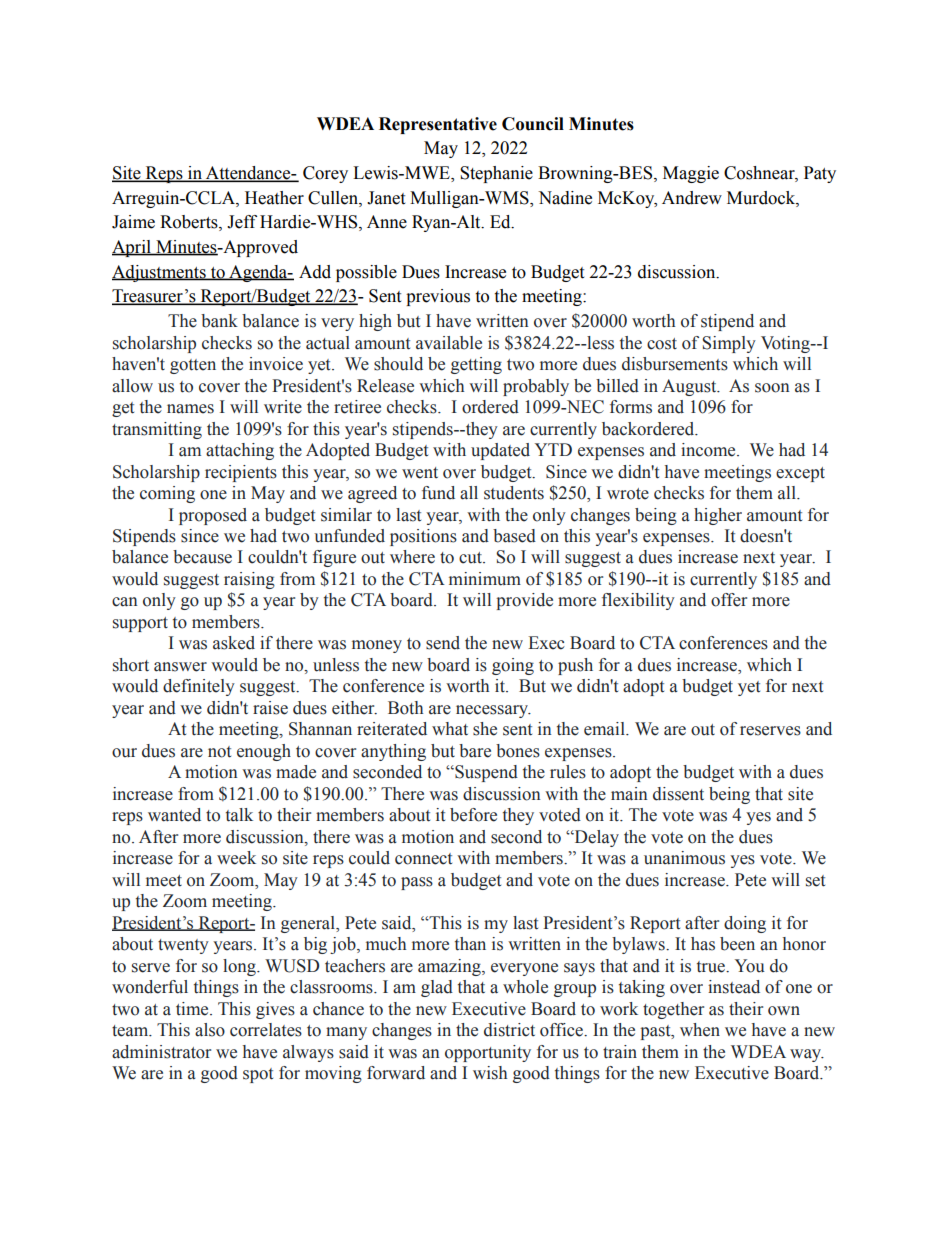  I want to click on also, so click(210, 1030).
